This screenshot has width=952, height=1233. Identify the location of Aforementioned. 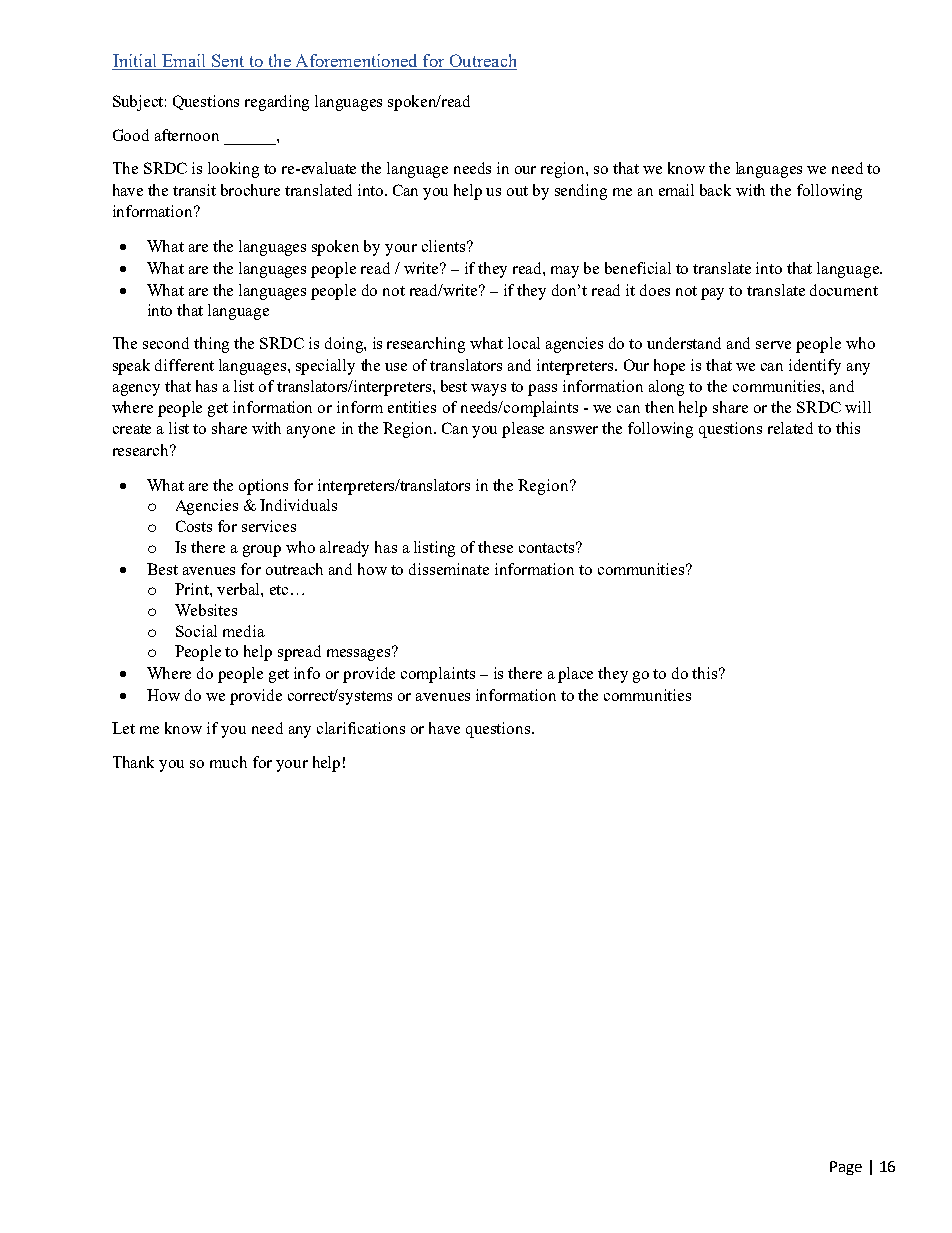
(356, 60).
